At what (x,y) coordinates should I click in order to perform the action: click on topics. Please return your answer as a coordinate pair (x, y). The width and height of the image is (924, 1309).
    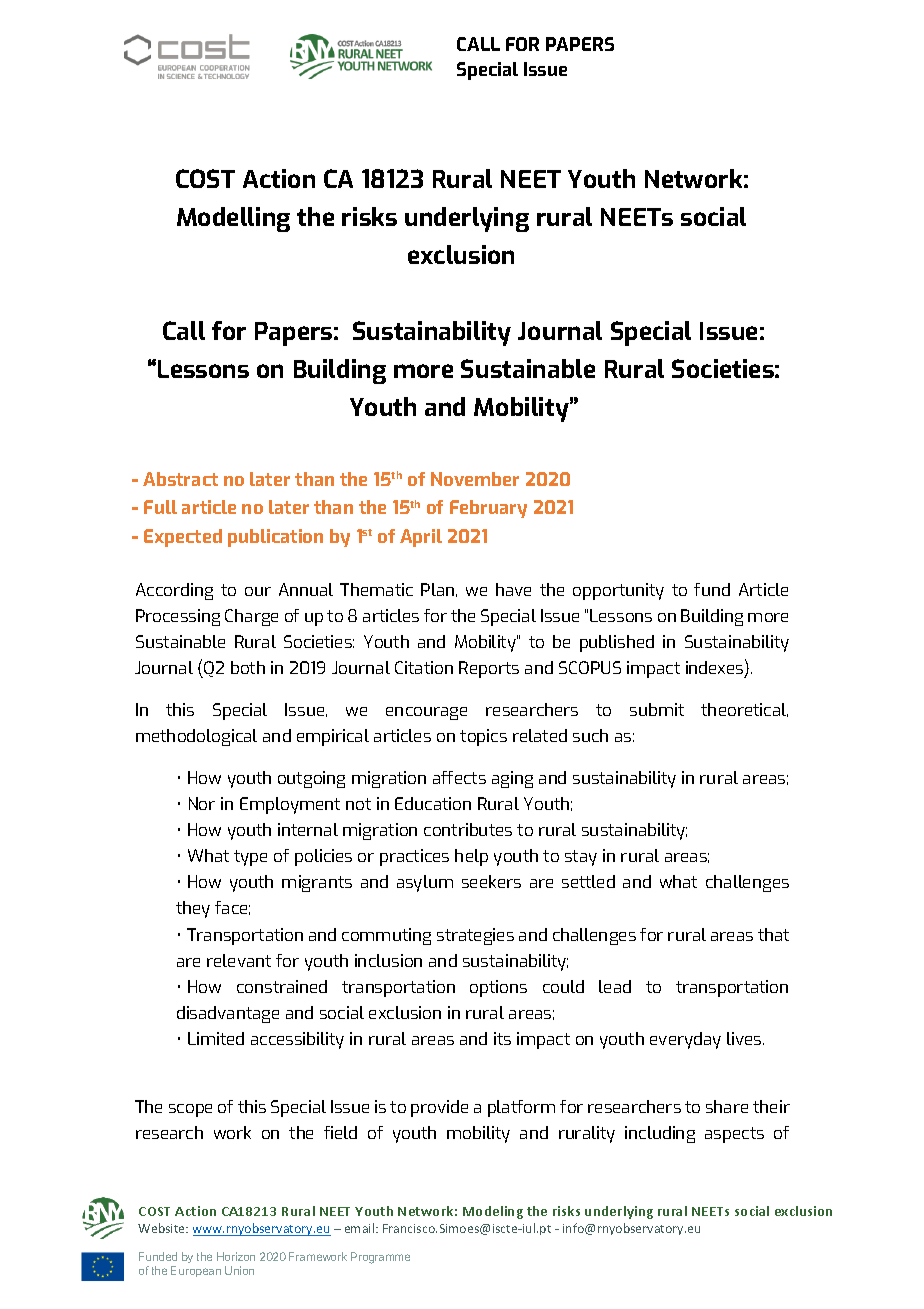
    Looking at the image, I should click on (483, 737).
